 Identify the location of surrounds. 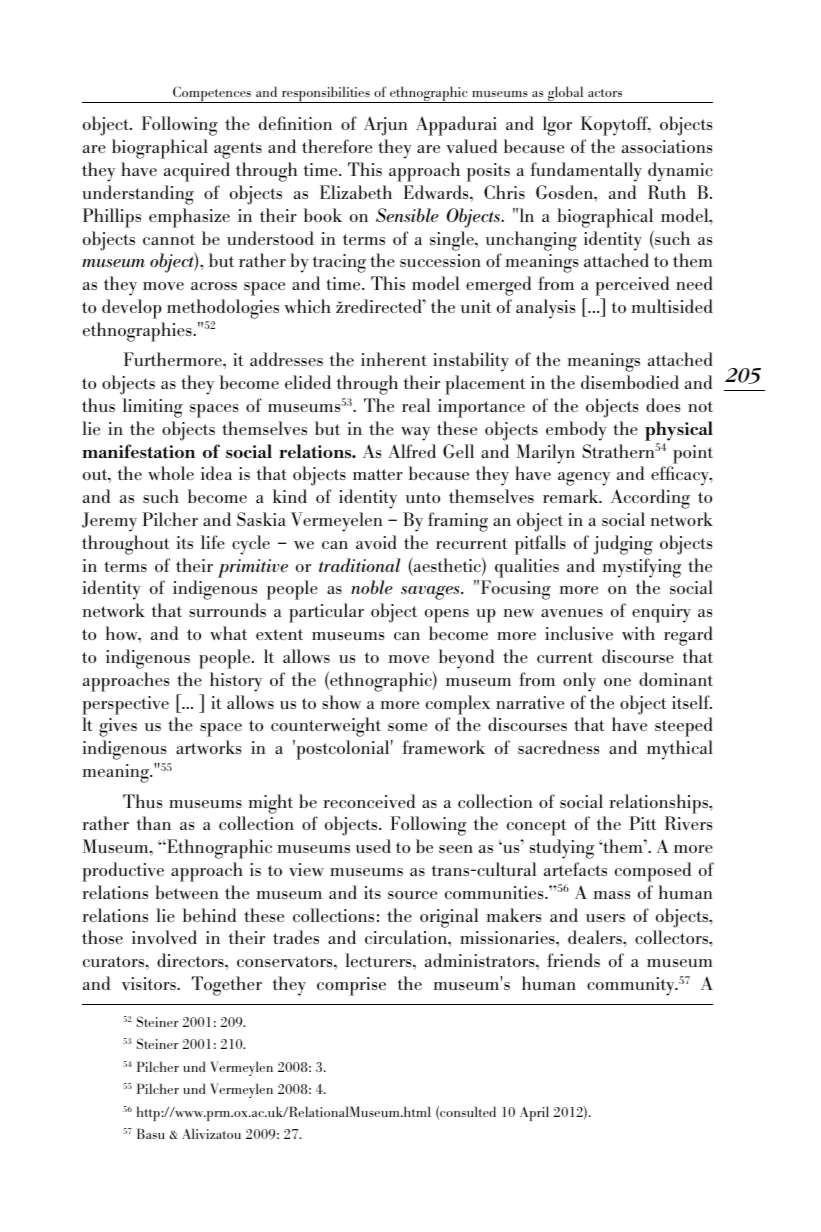
(227, 610).
